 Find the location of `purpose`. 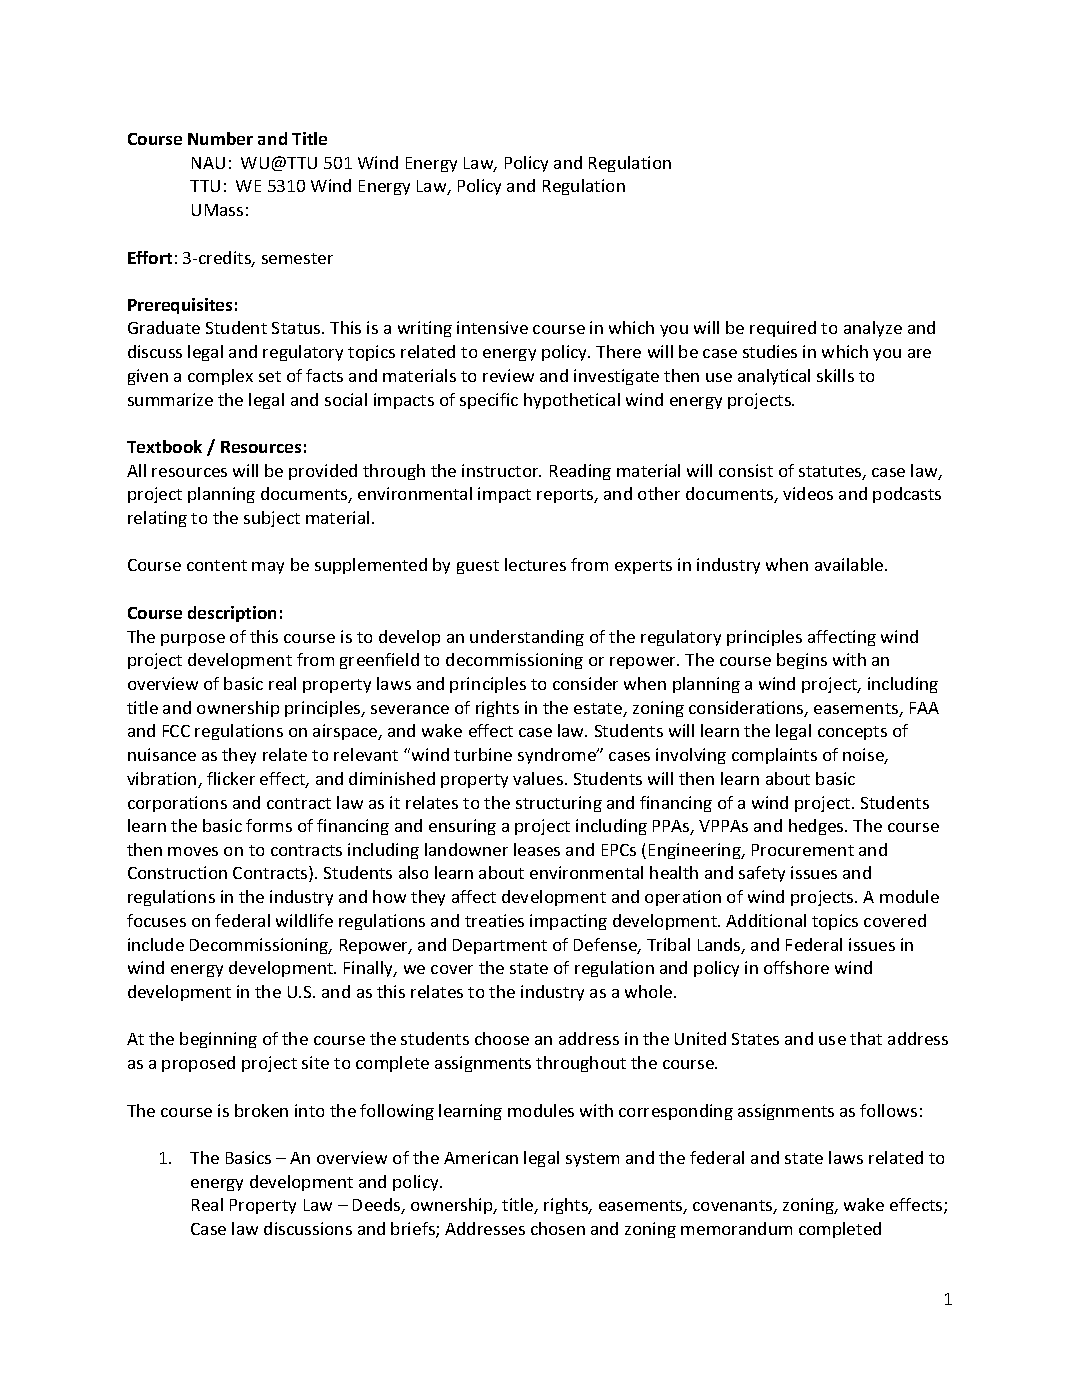

purpose is located at coordinates (193, 640).
